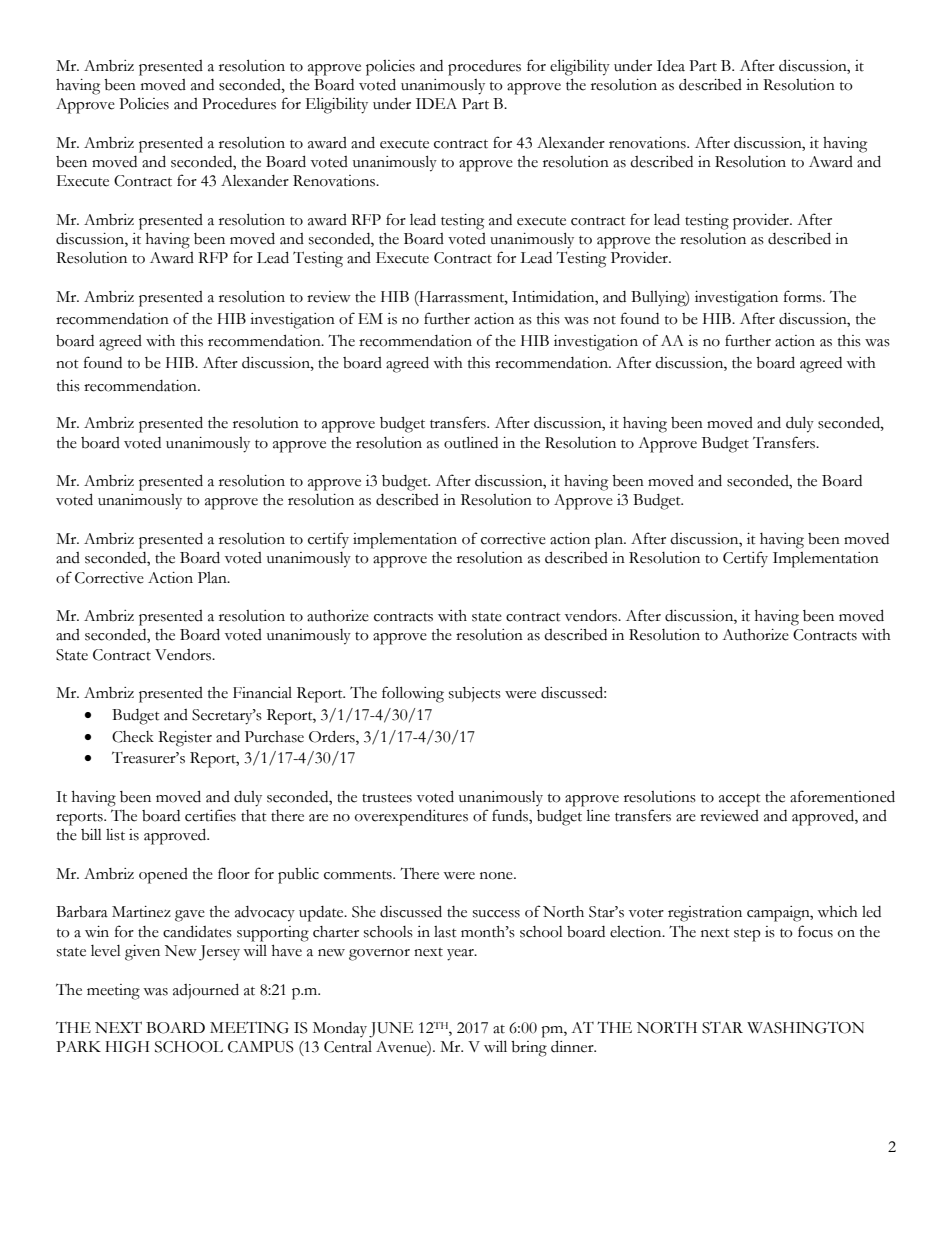 The image size is (952, 1233). What do you see at coordinates (837, 912) in the screenshot?
I see `which` at bounding box center [837, 912].
